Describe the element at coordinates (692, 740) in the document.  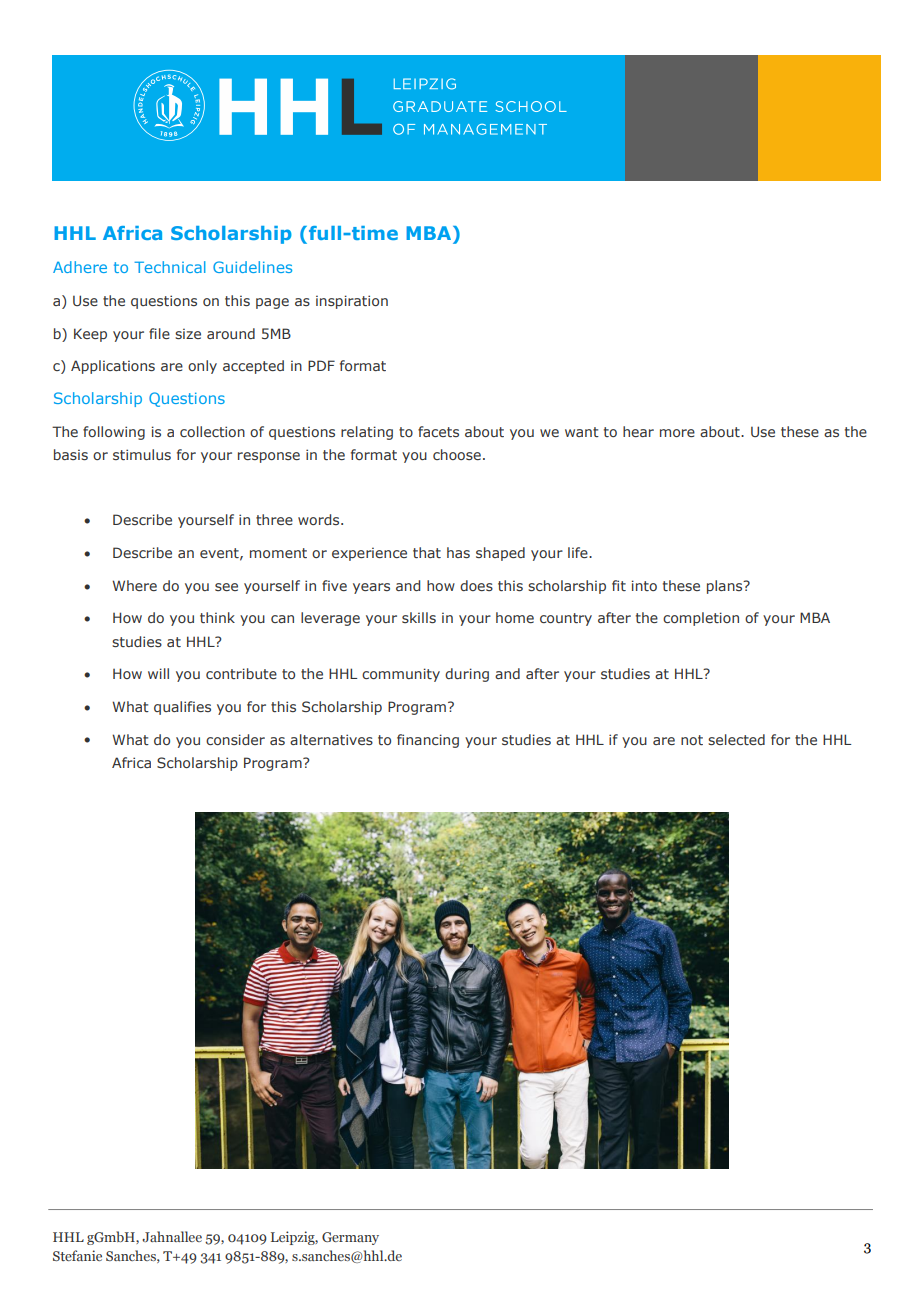
I see `not` at that location.
